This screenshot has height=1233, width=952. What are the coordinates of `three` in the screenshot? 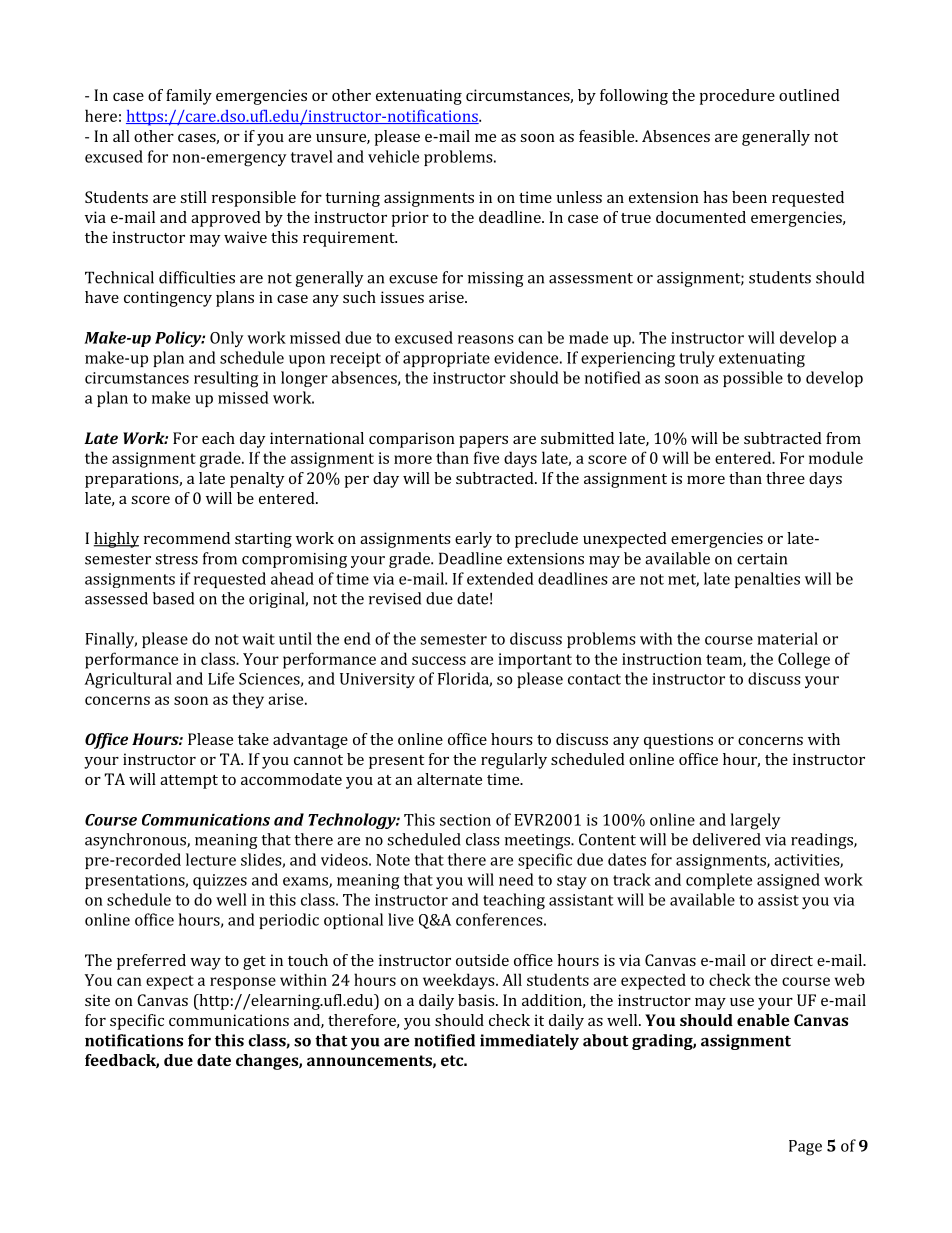 It's located at (785, 478).
